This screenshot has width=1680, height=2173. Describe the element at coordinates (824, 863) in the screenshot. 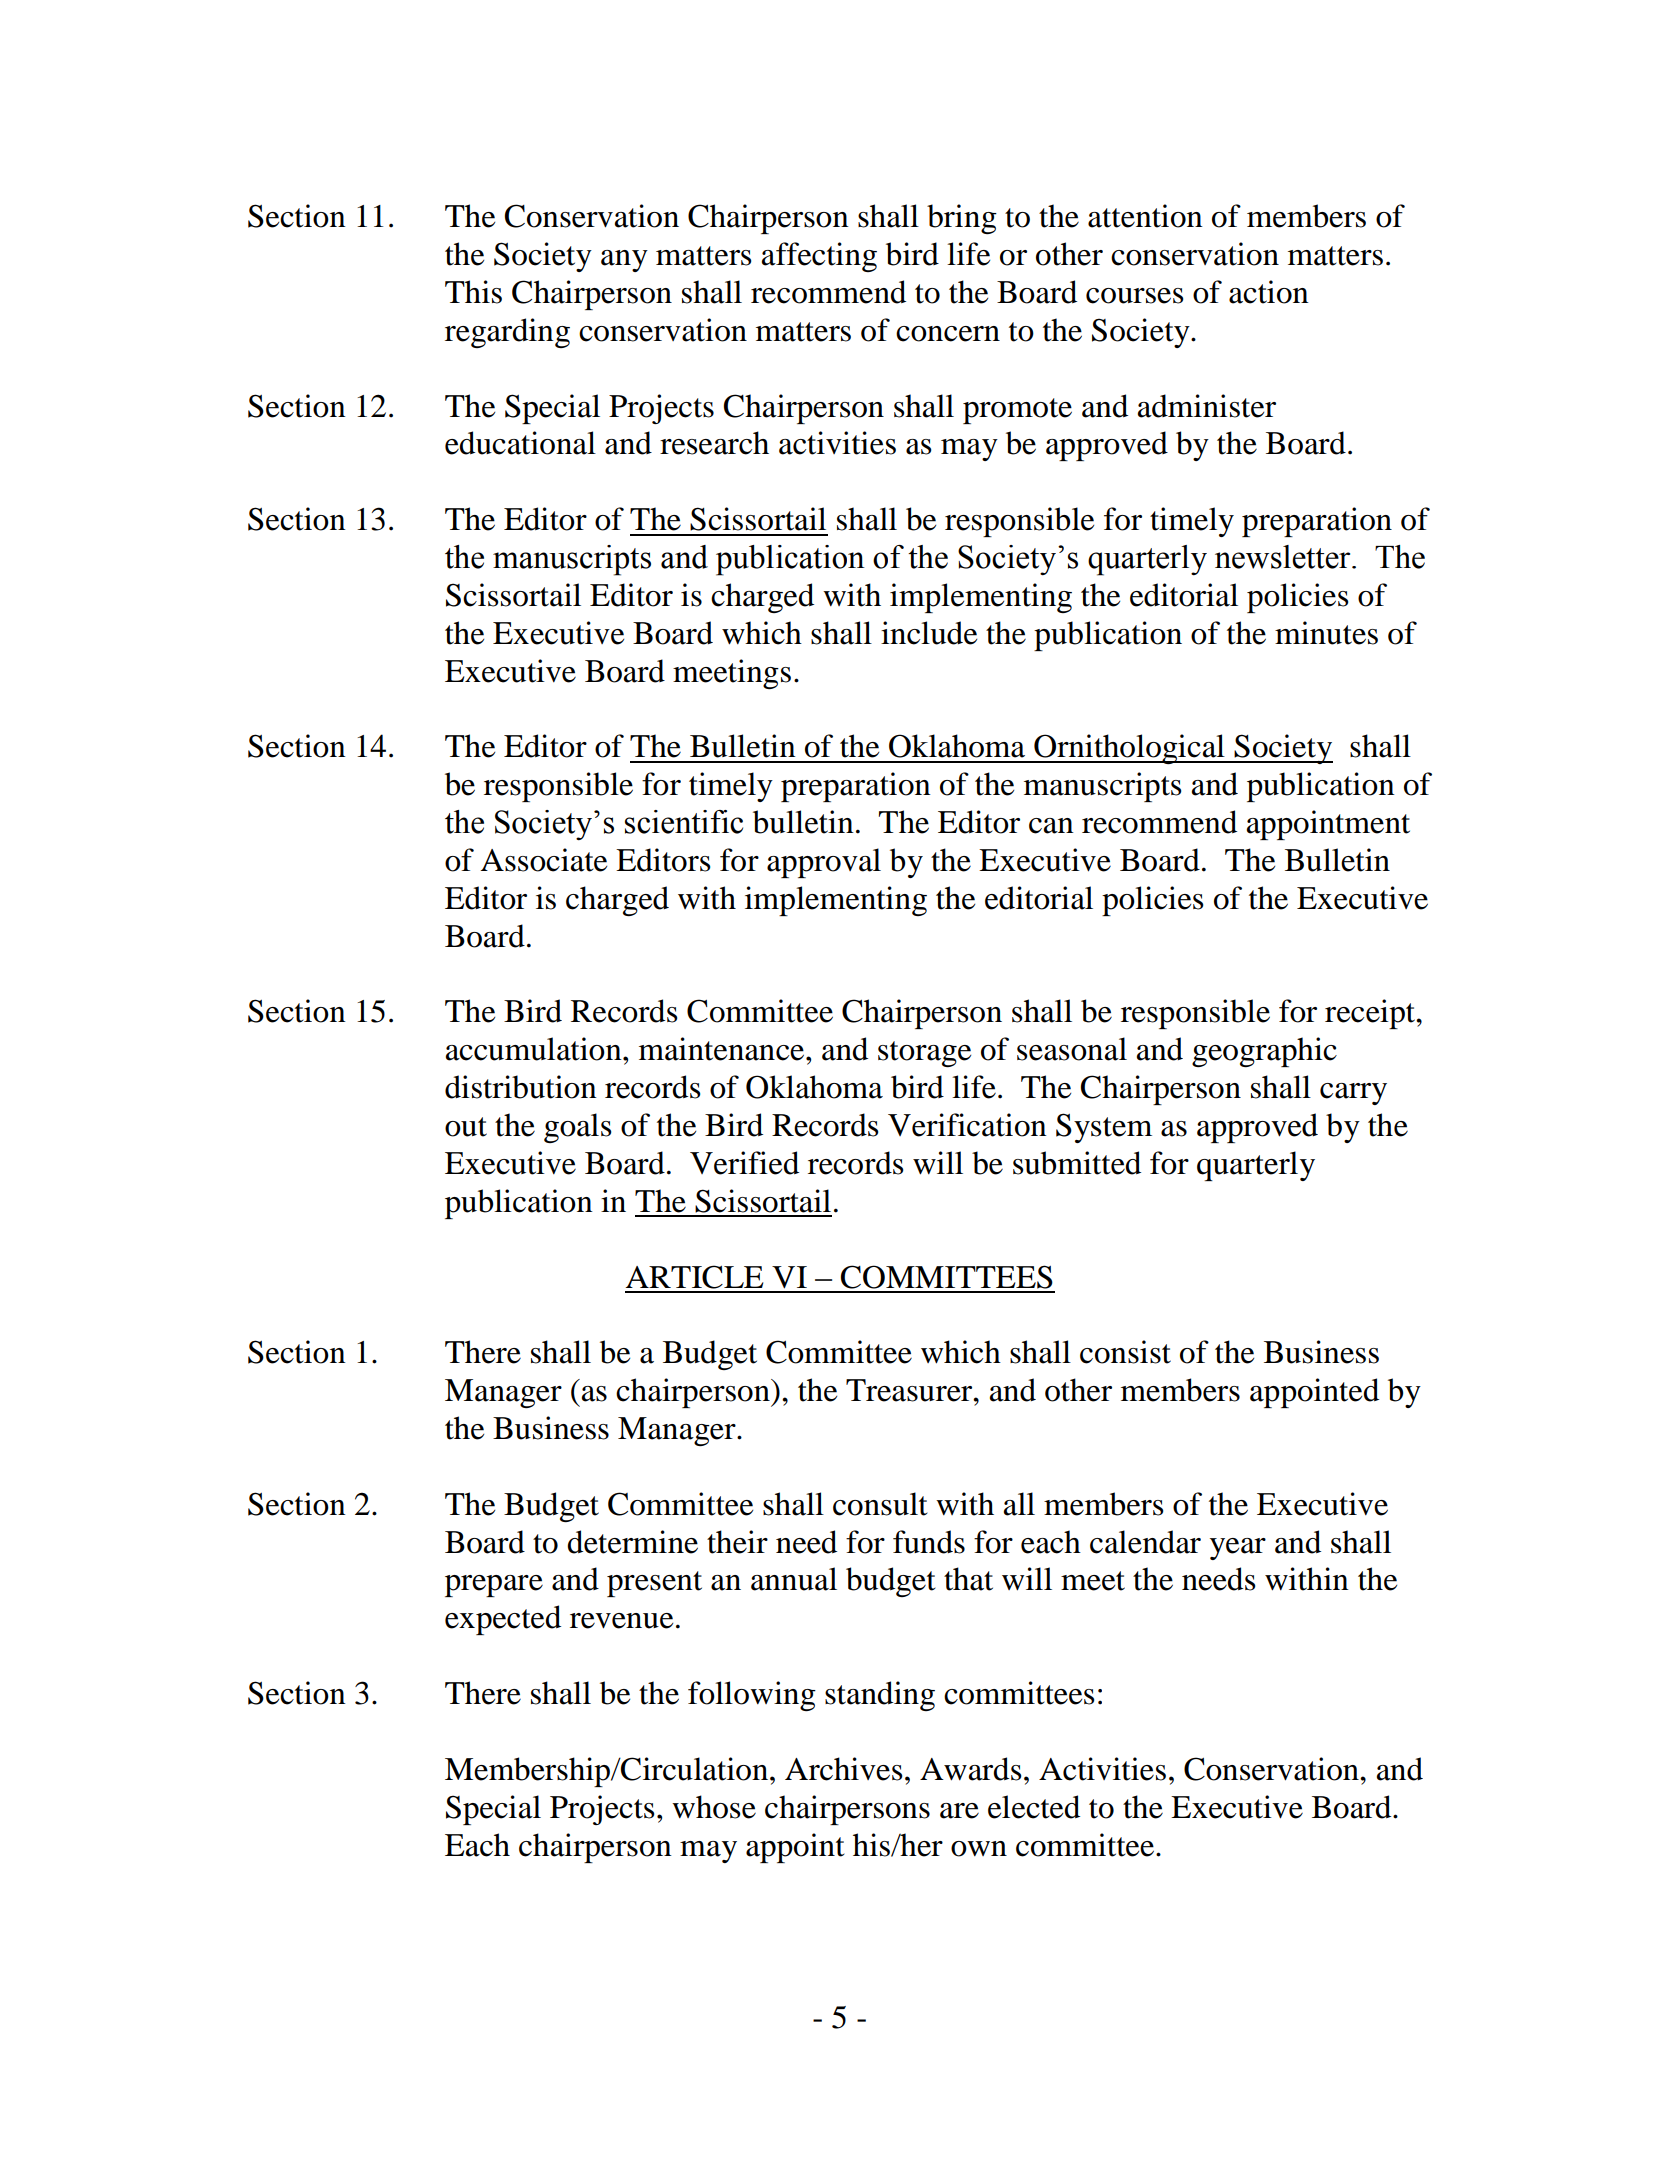

I see `approval` at that location.
